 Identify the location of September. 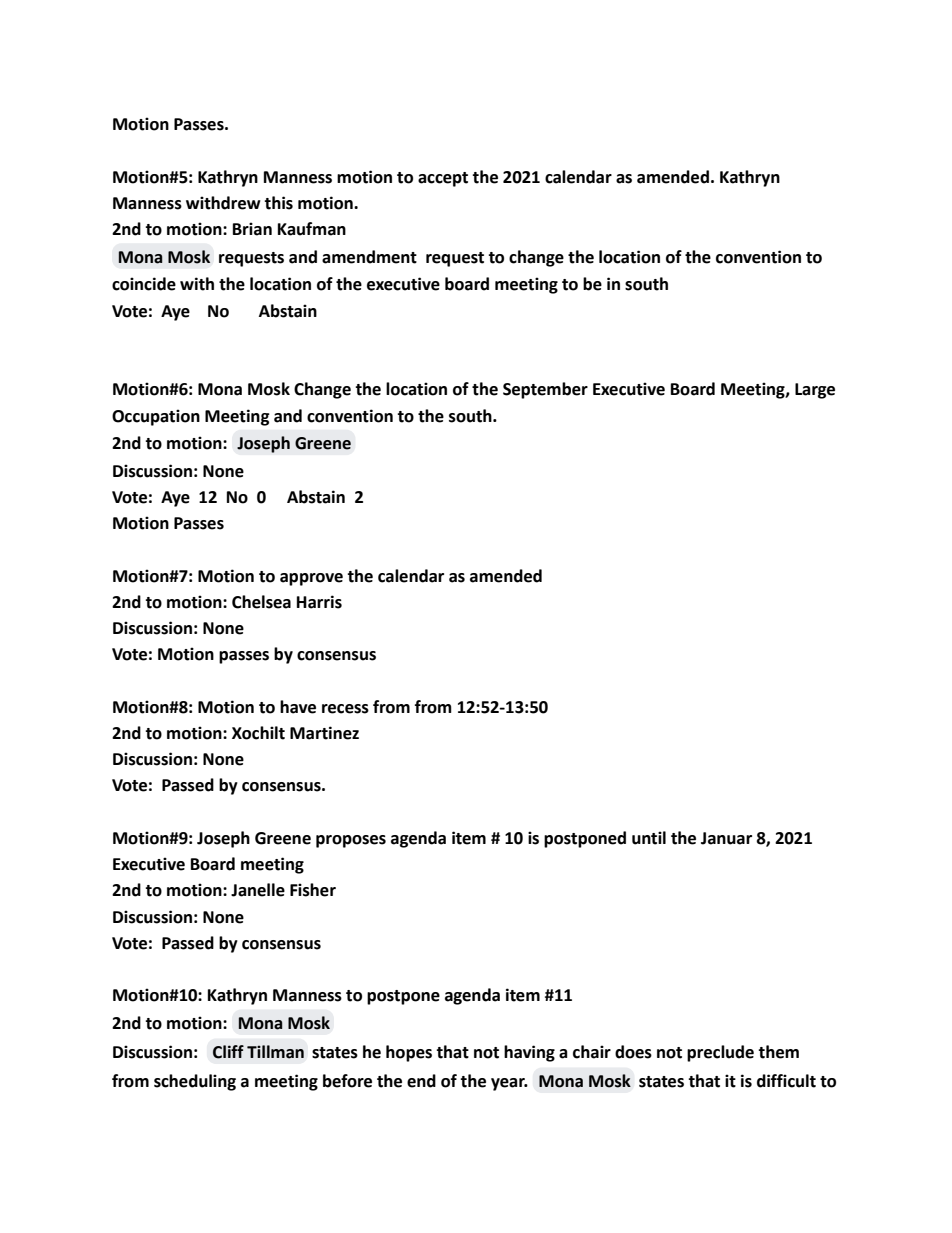
(545, 390).
